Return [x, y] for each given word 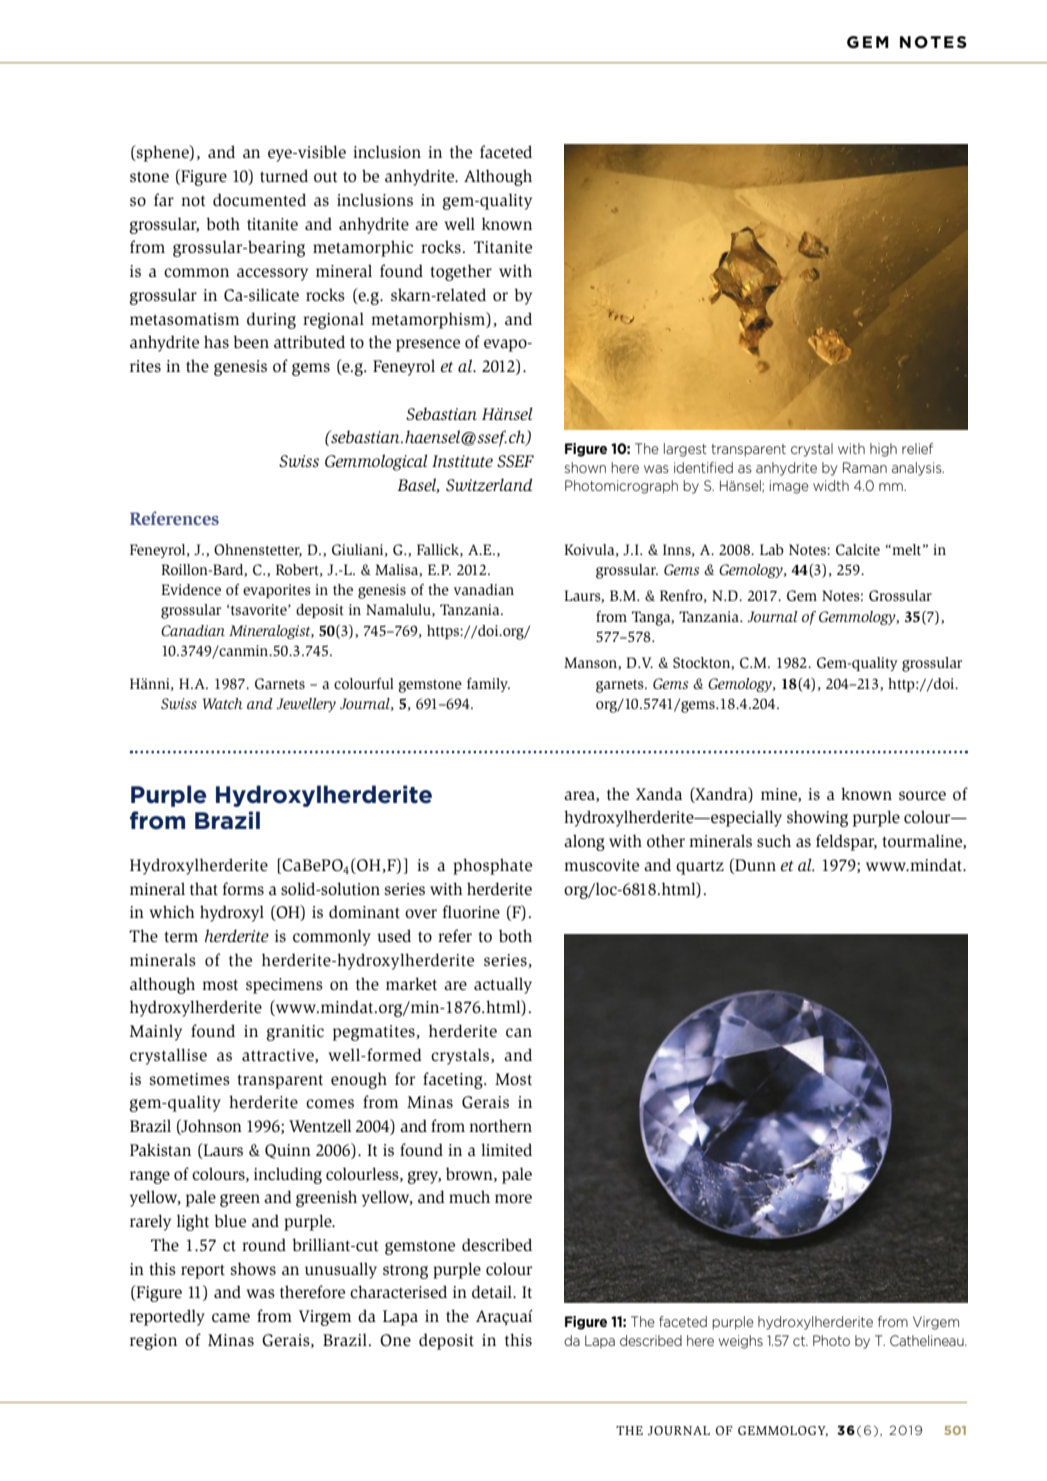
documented [259, 200]
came [231, 1318]
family [488, 685]
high [883, 450]
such [774, 841]
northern [500, 1126]
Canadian [193, 630]
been [251, 342]
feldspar [846, 842]
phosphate [492, 866]
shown [585, 467]
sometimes [190, 1079]
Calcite [858, 550]
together [461, 272]
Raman [865, 467]
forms [243, 889]
